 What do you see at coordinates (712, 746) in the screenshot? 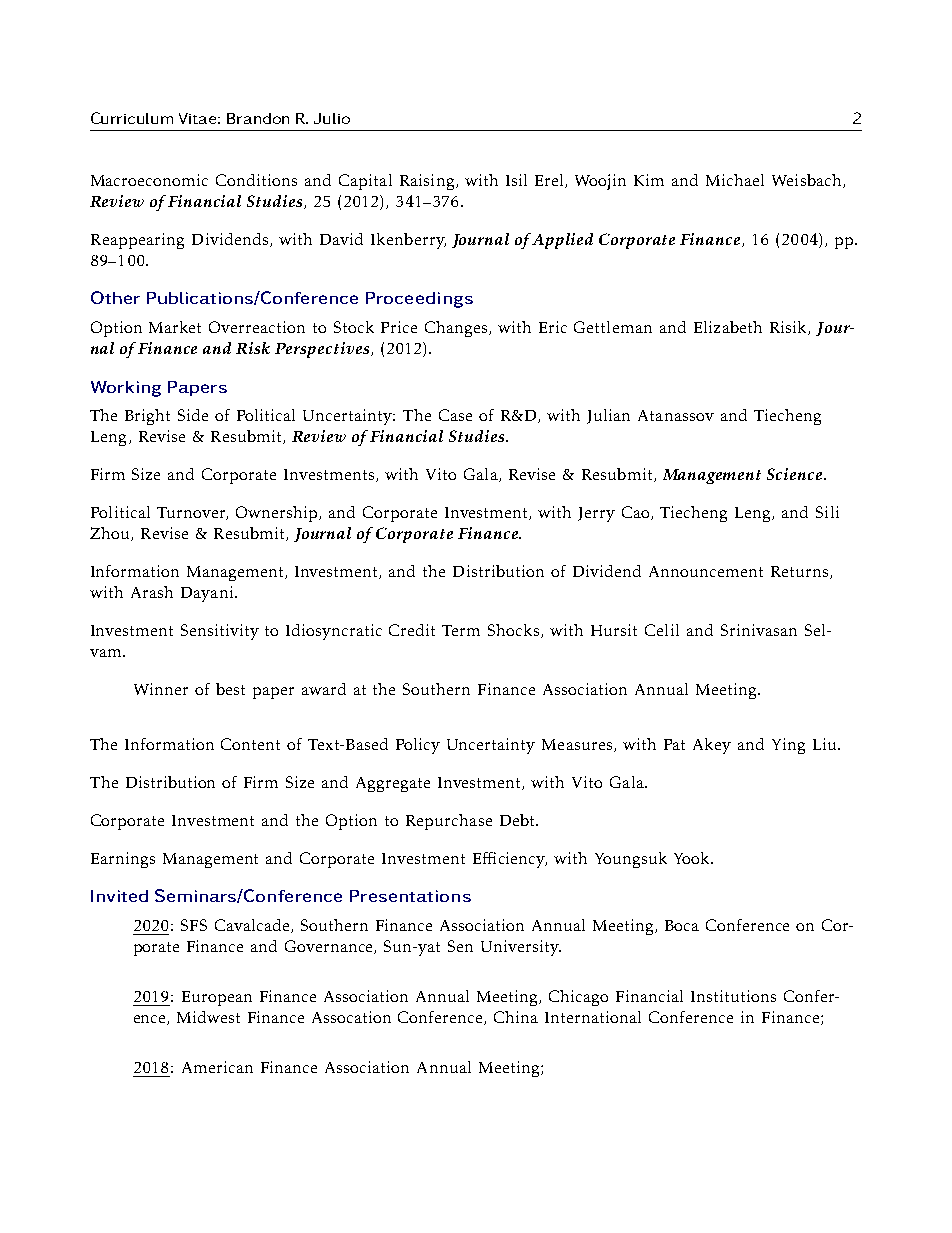
I see `Akey` at bounding box center [712, 746].
